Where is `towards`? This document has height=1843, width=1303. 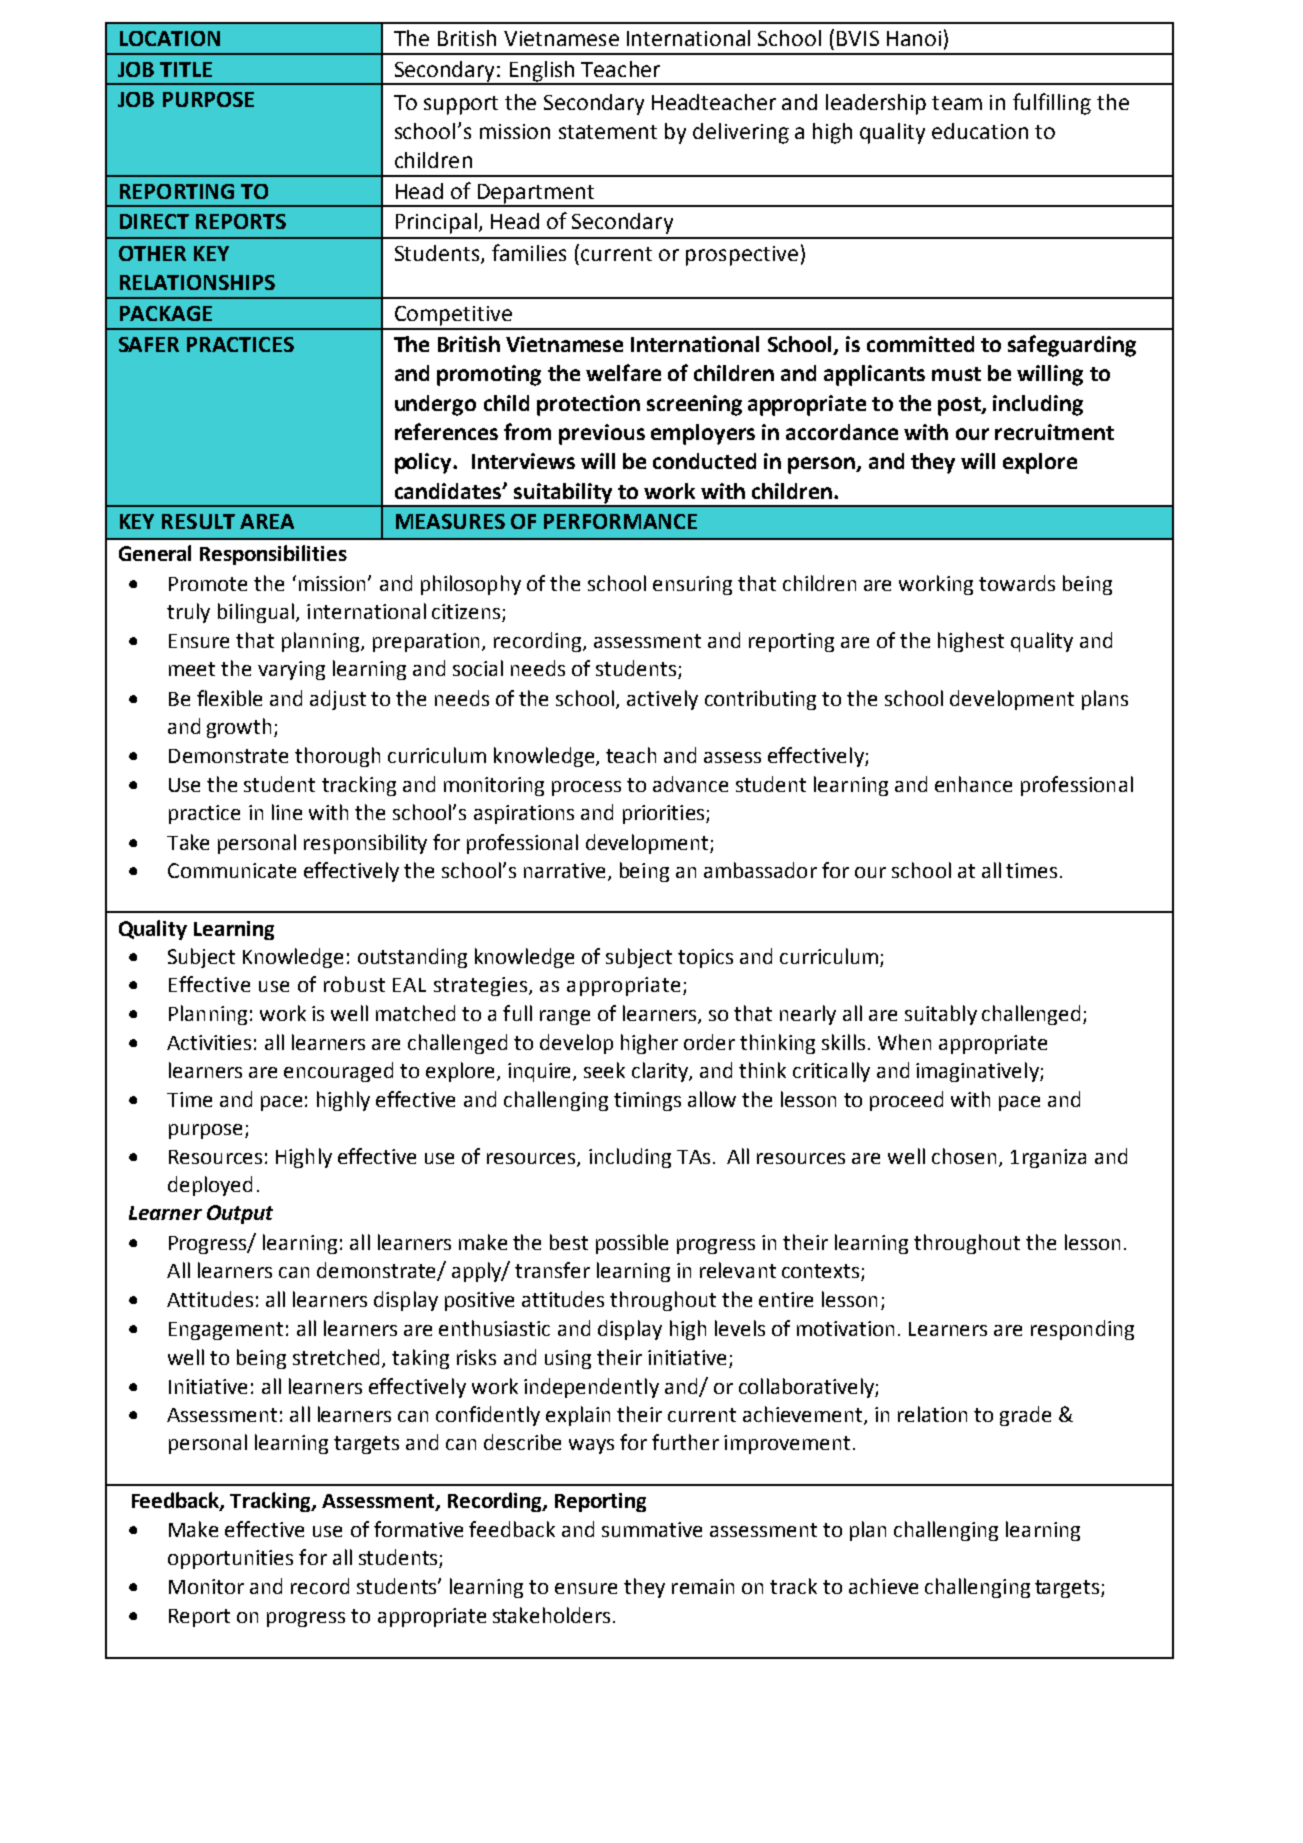
towards is located at coordinates (1017, 583).
